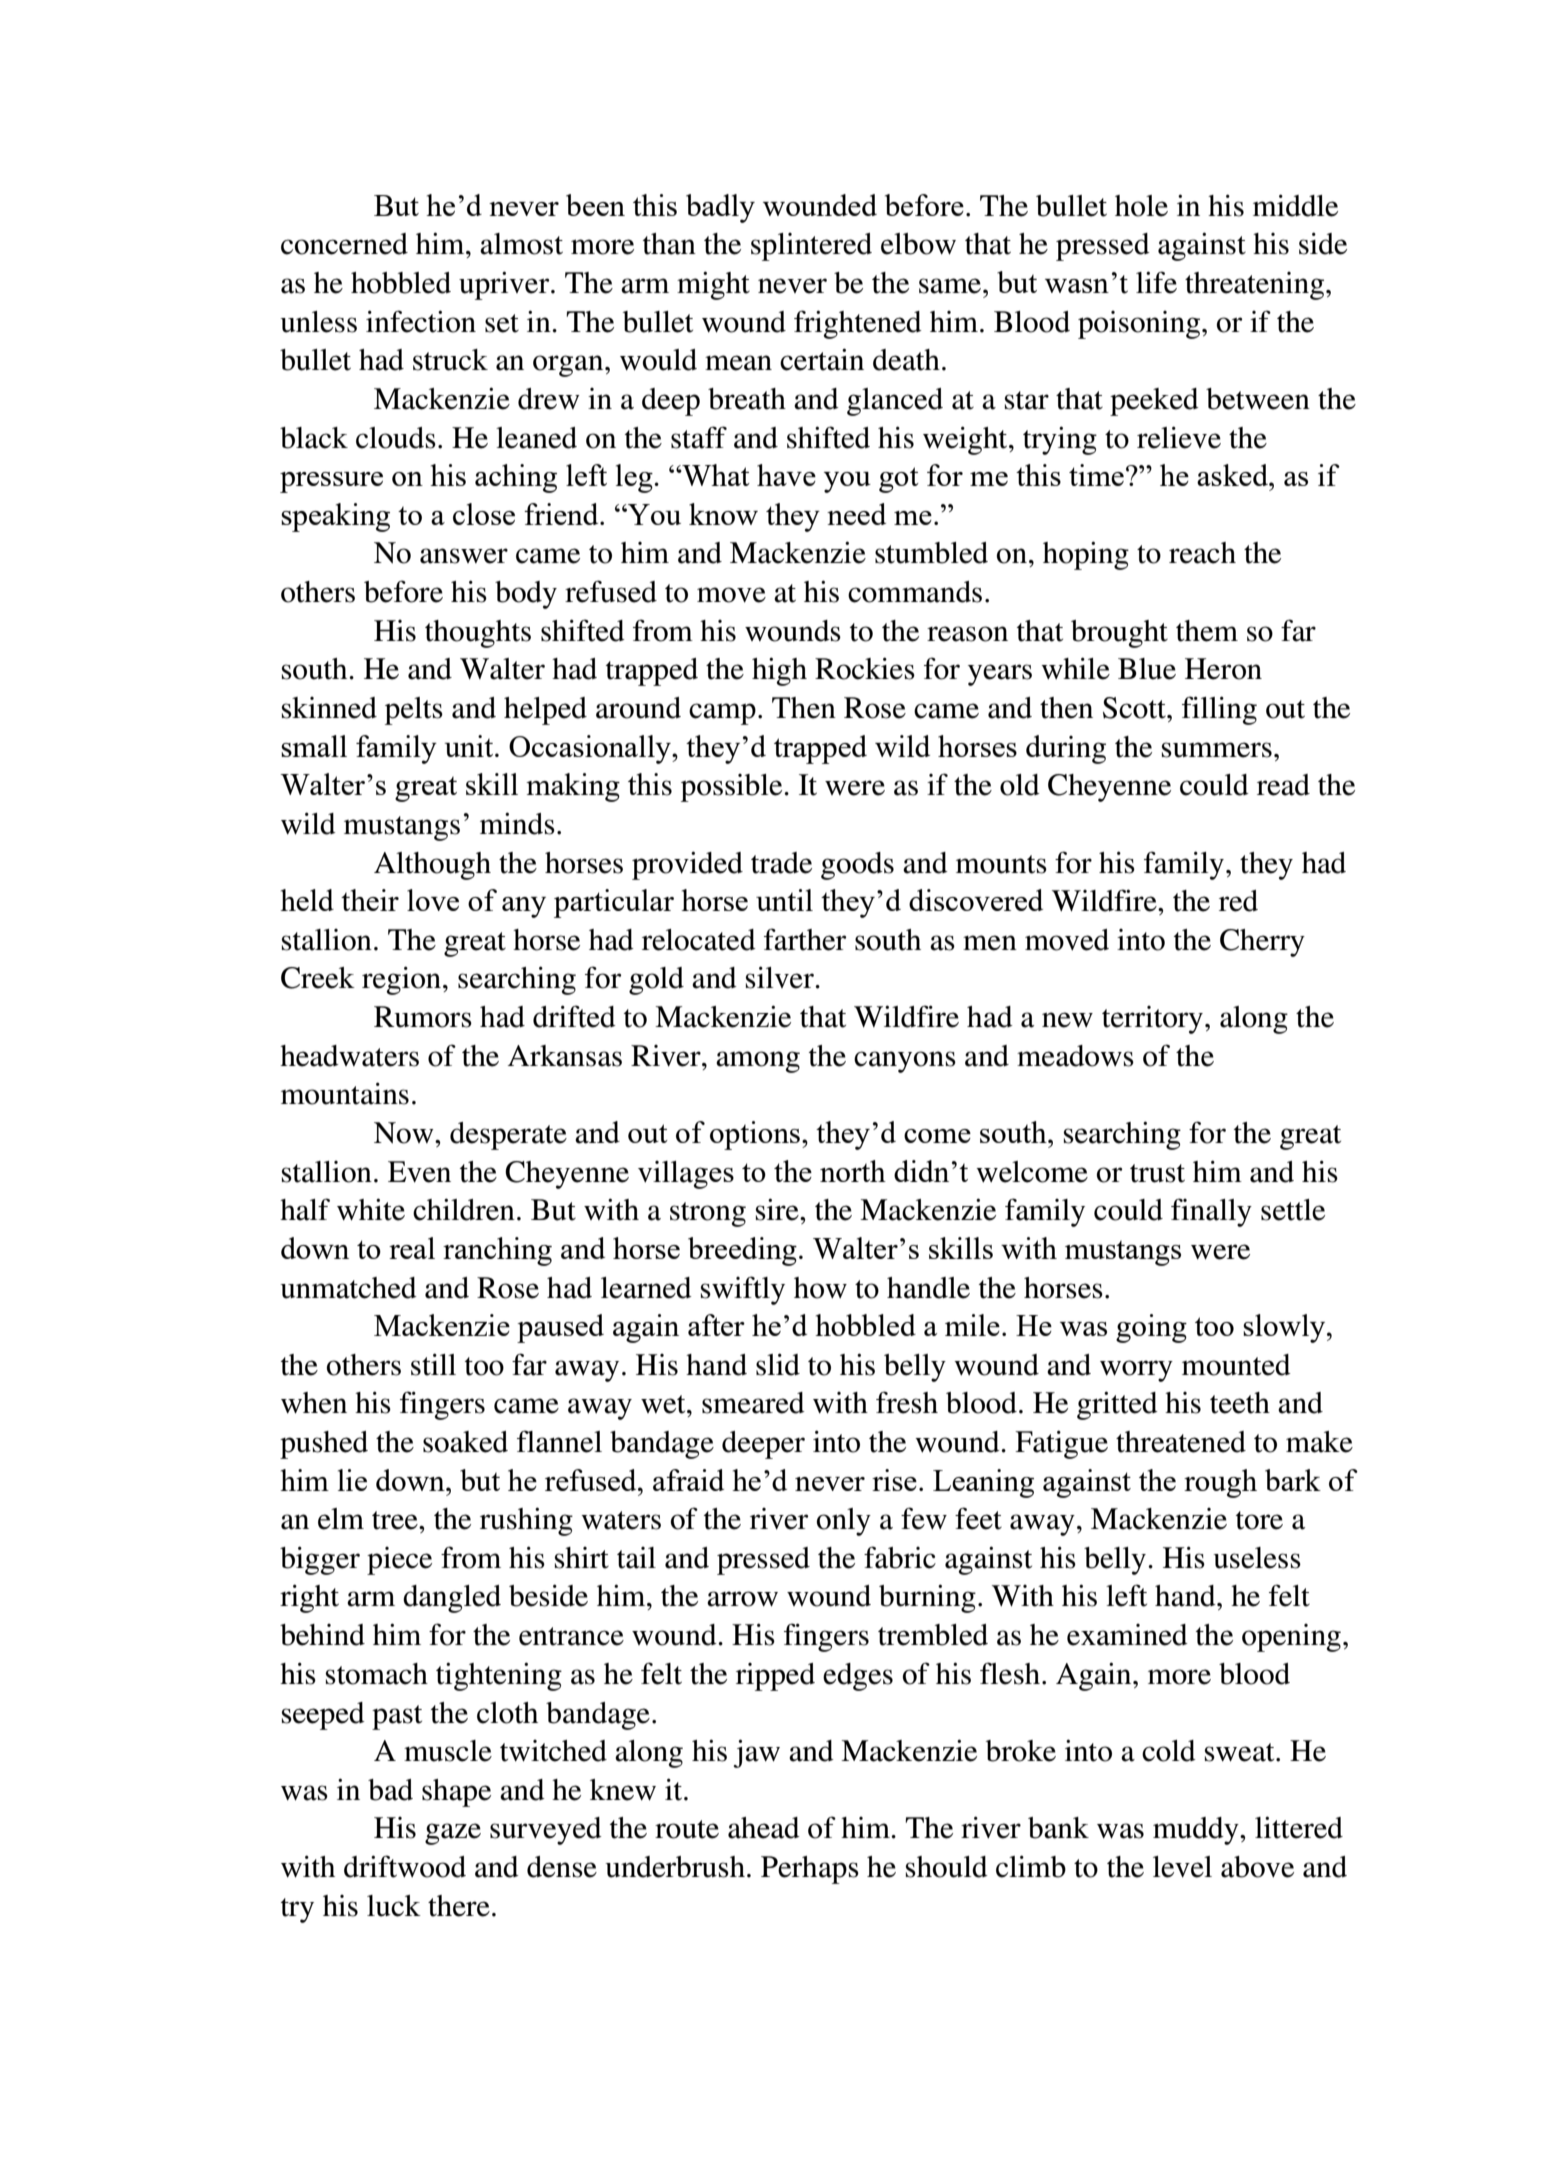 The width and height of the screenshot is (1545, 2184). What do you see at coordinates (1217, 750) in the screenshot?
I see `summers` at bounding box center [1217, 750].
